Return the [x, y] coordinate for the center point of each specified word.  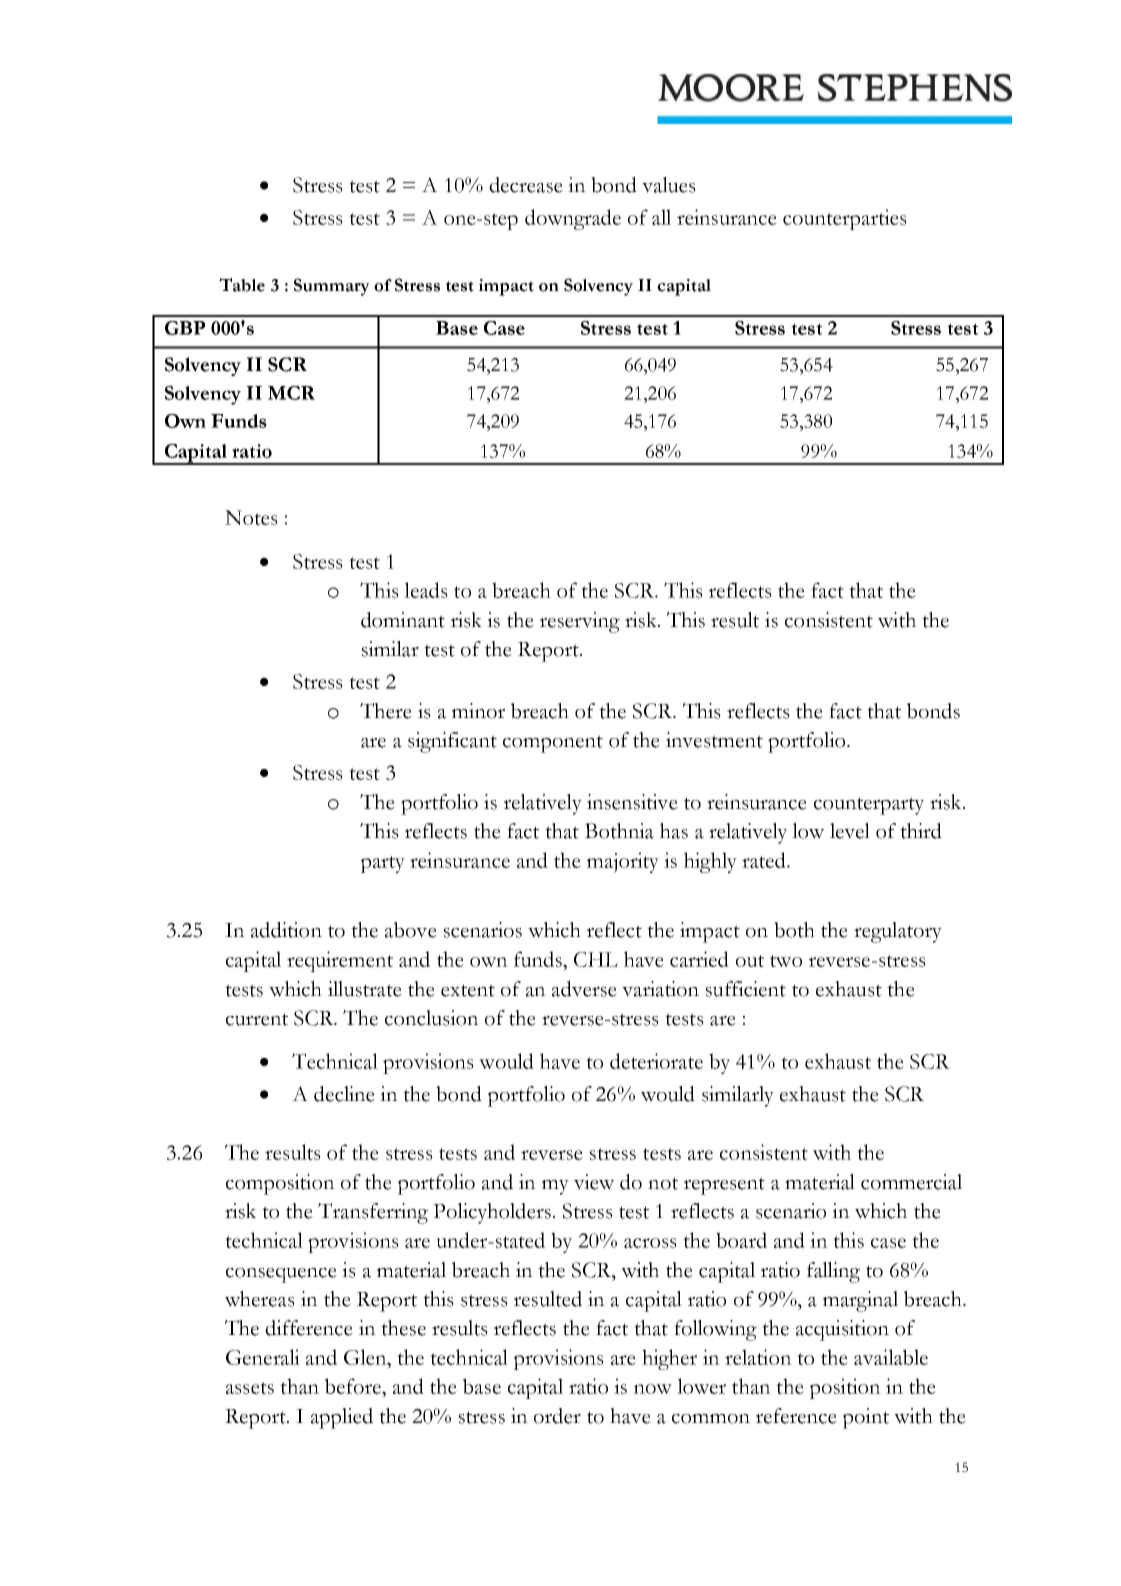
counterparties [845, 219]
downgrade [573, 219]
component [553, 744]
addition [286, 930]
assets [250, 1388]
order [557, 1416]
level [850, 831]
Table [242, 285]
